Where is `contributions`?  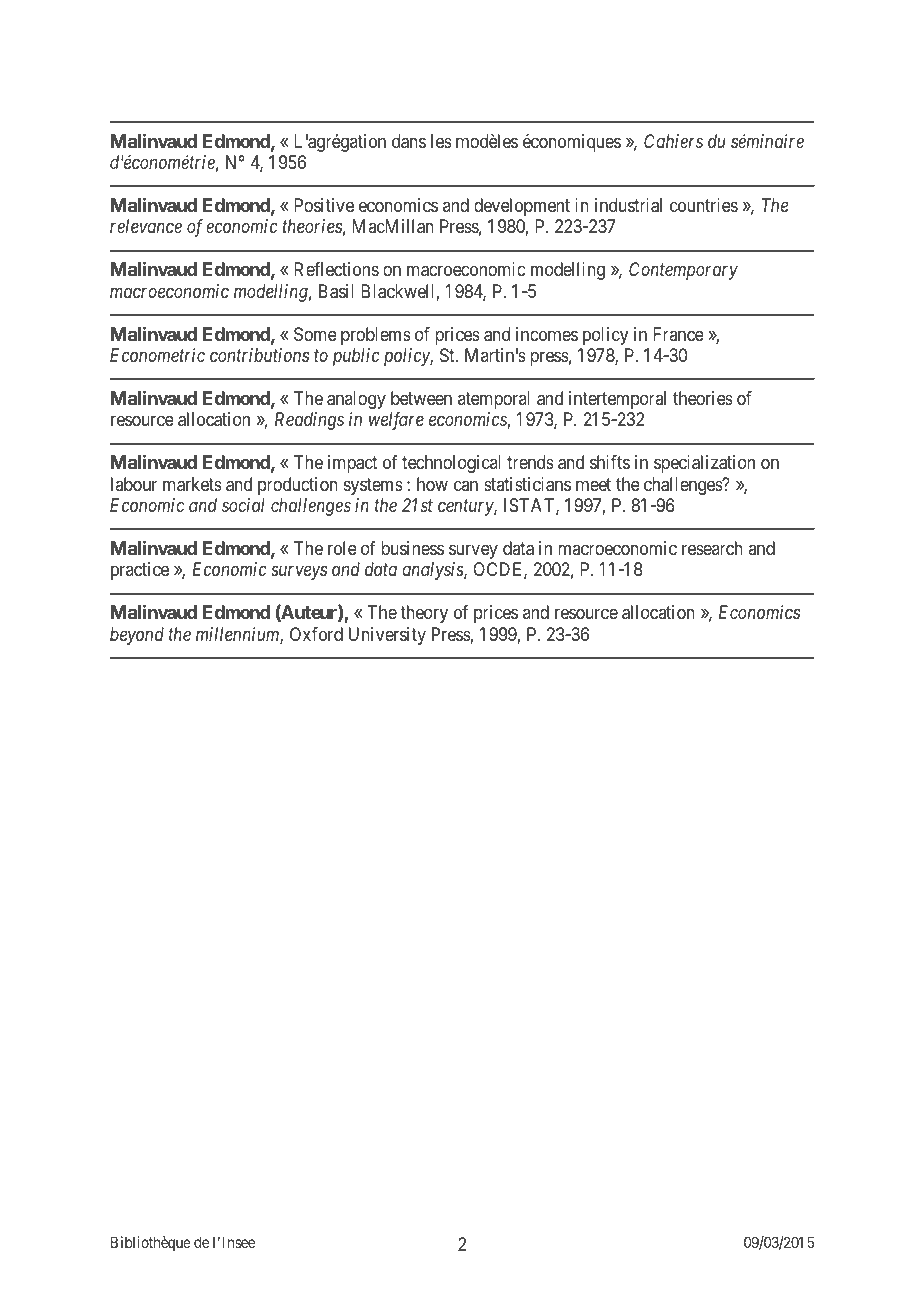 contributions is located at coordinates (259, 355).
